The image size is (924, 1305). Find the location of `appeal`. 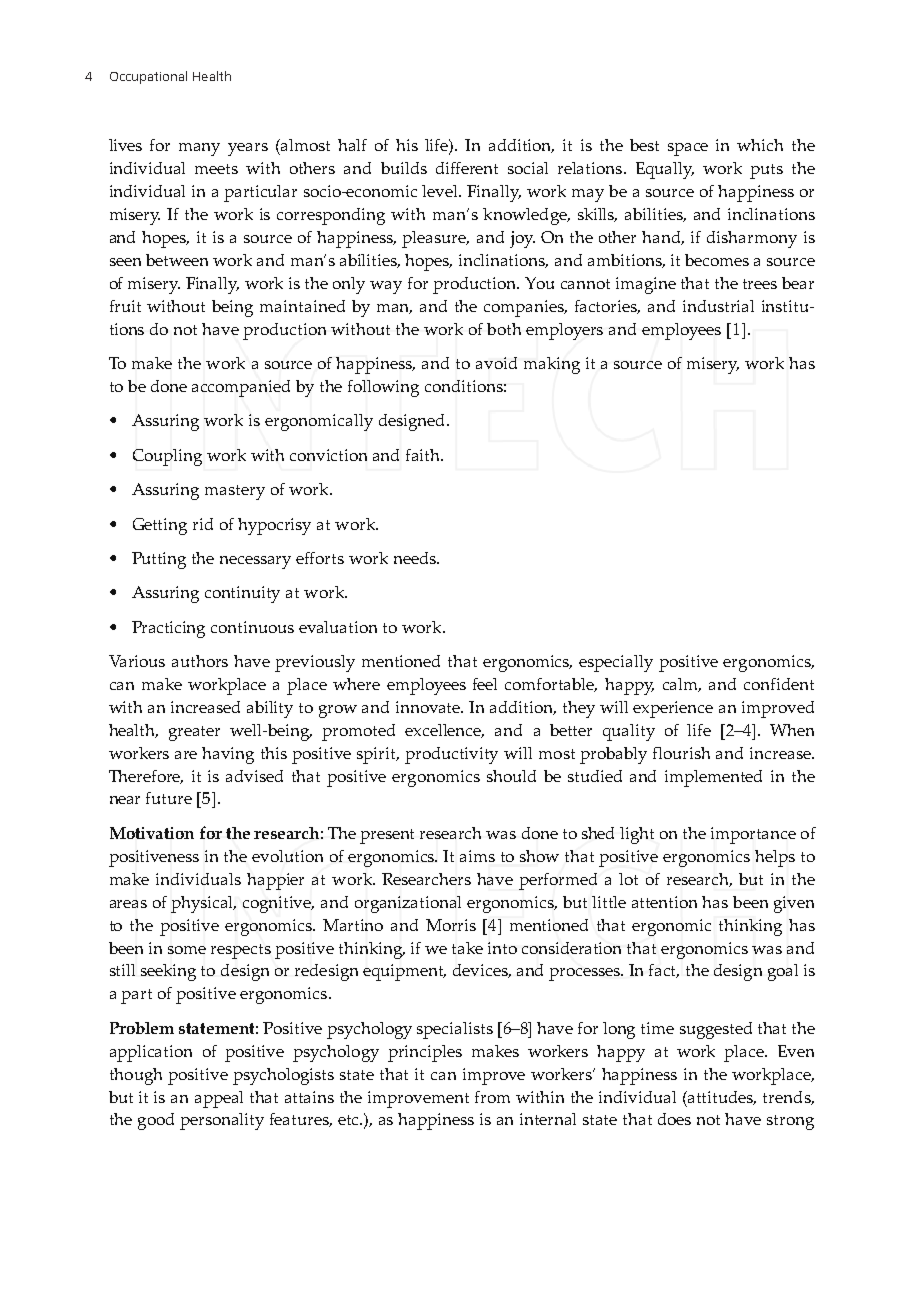

appeal is located at coordinates (219, 1099).
